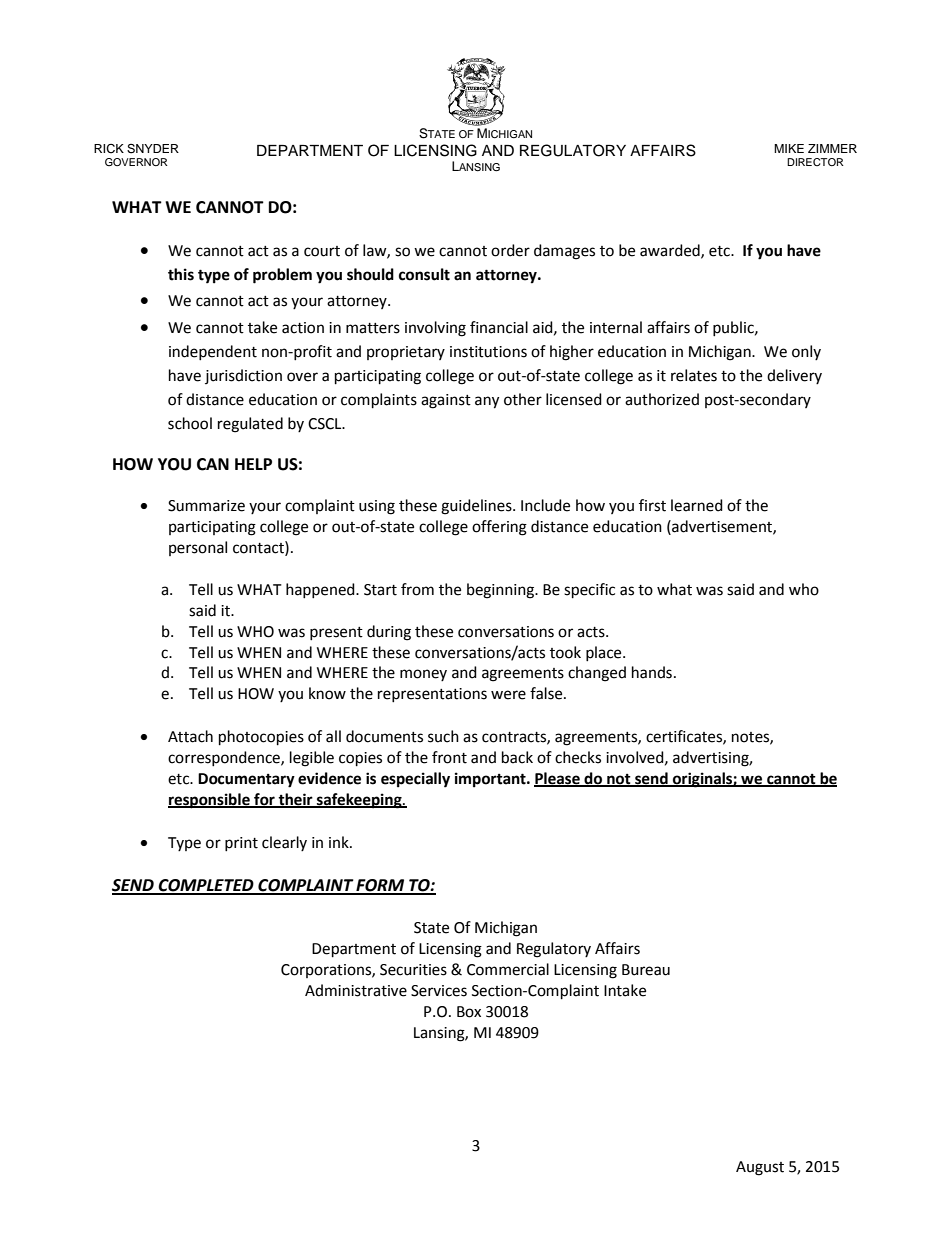 The height and width of the screenshot is (1233, 952). What do you see at coordinates (789, 148) in the screenshot?
I see `MIKE` at bounding box center [789, 148].
